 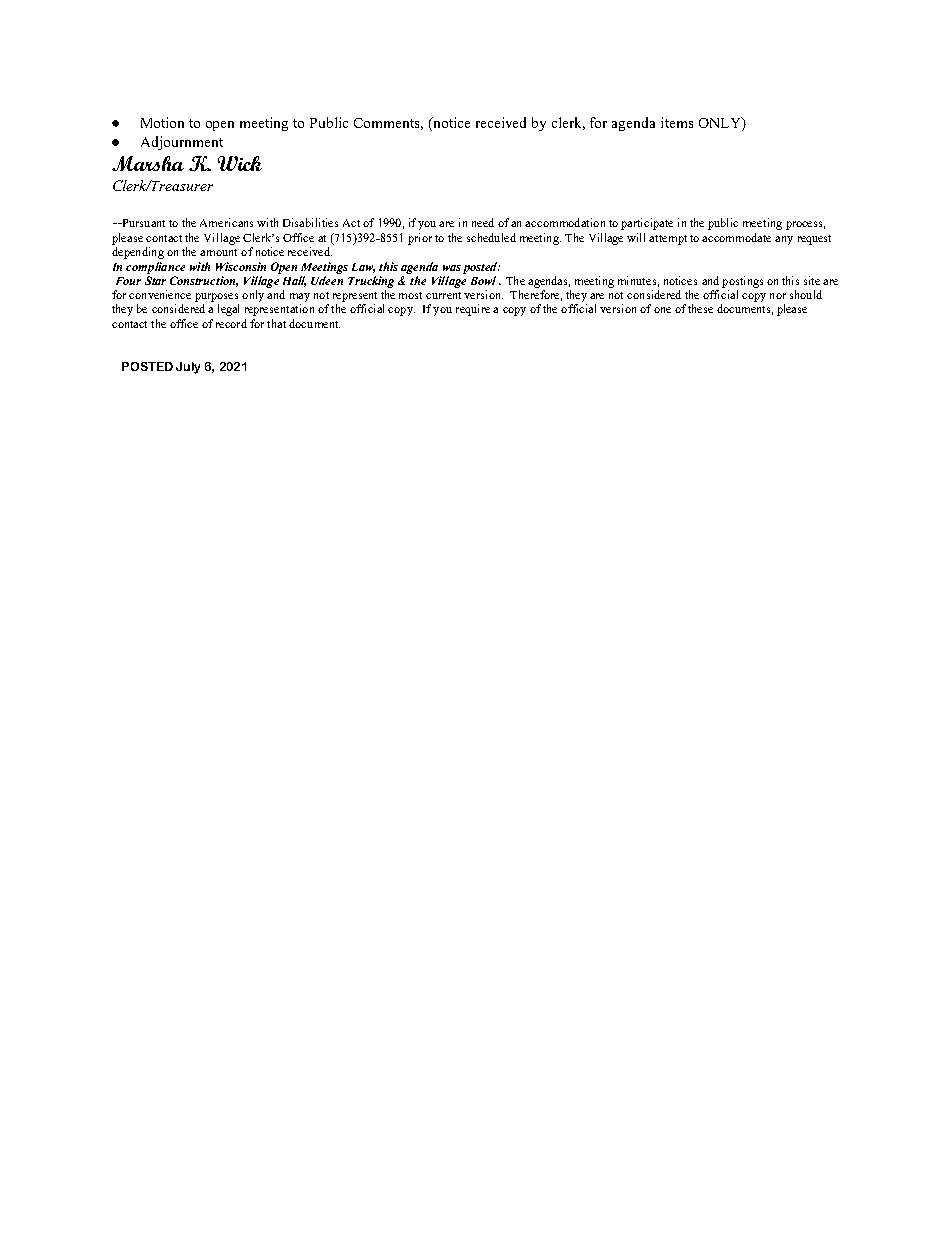 What do you see at coordinates (483, 280) in the screenshot?
I see `Bowl` at bounding box center [483, 280].
